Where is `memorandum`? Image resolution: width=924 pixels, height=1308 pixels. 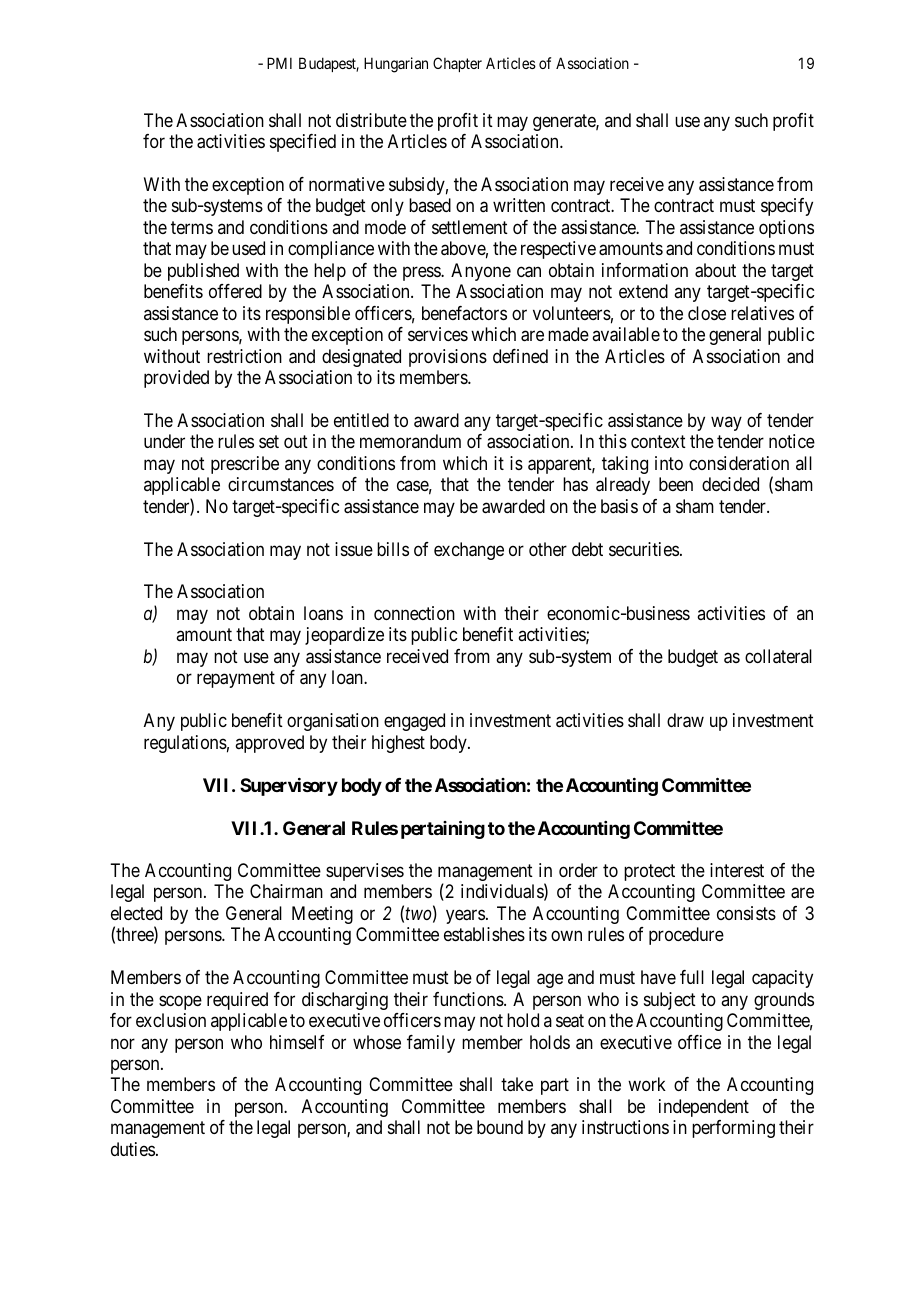 memorandum is located at coordinates (410, 441).
